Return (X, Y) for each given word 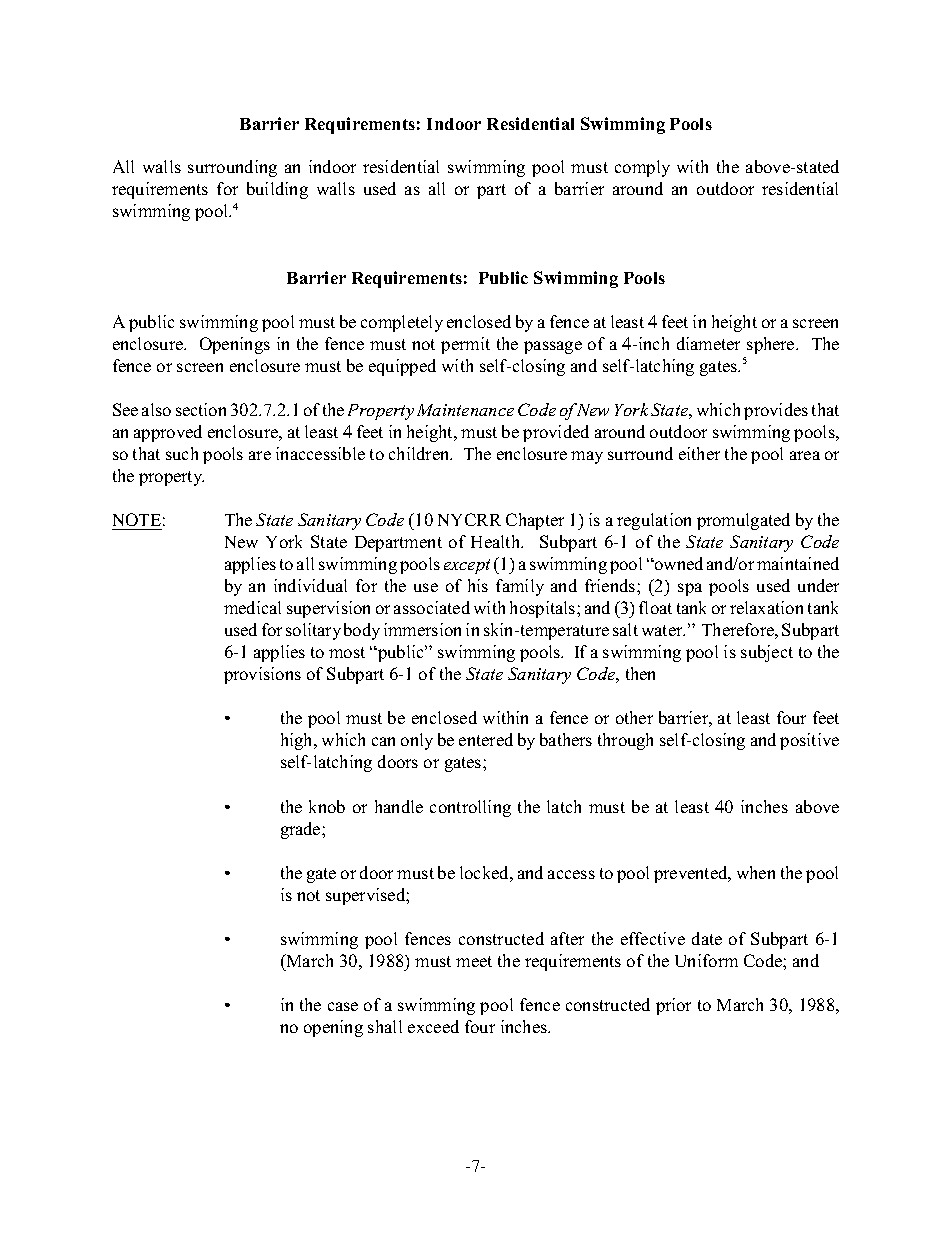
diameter (708, 343)
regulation (654, 521)
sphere (772, 345)
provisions (262, 675)
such (182, 453)
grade (302, 830)
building (277, 190)
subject (767, 653)
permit (465, 345)
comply (642, 168)
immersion (422, 629)
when (756, 872)
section (201, 409)
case (343, 1006)
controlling (470, 808)
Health (497, 541)
